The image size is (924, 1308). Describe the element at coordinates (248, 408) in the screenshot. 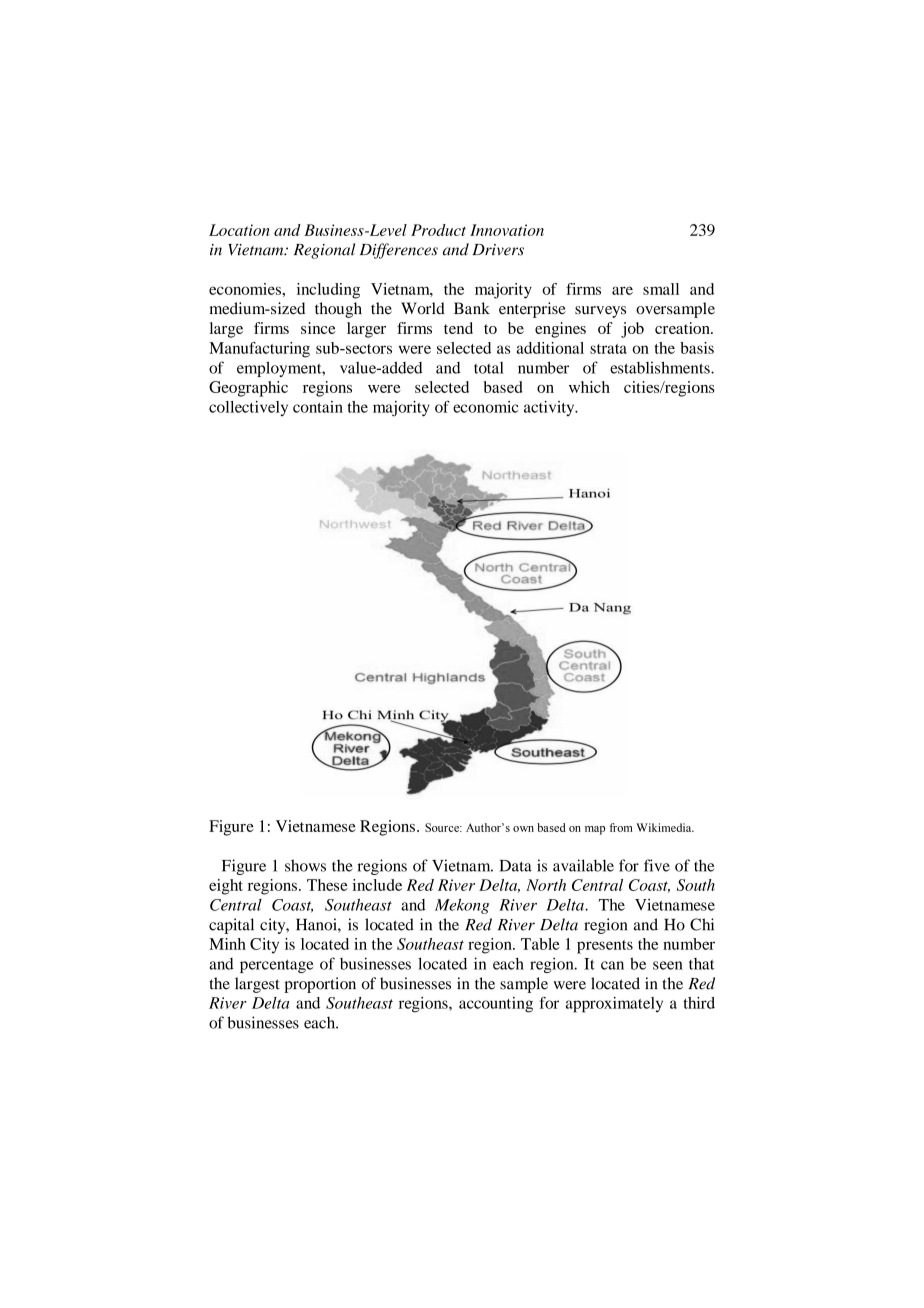

I see `collectively` at that location.
